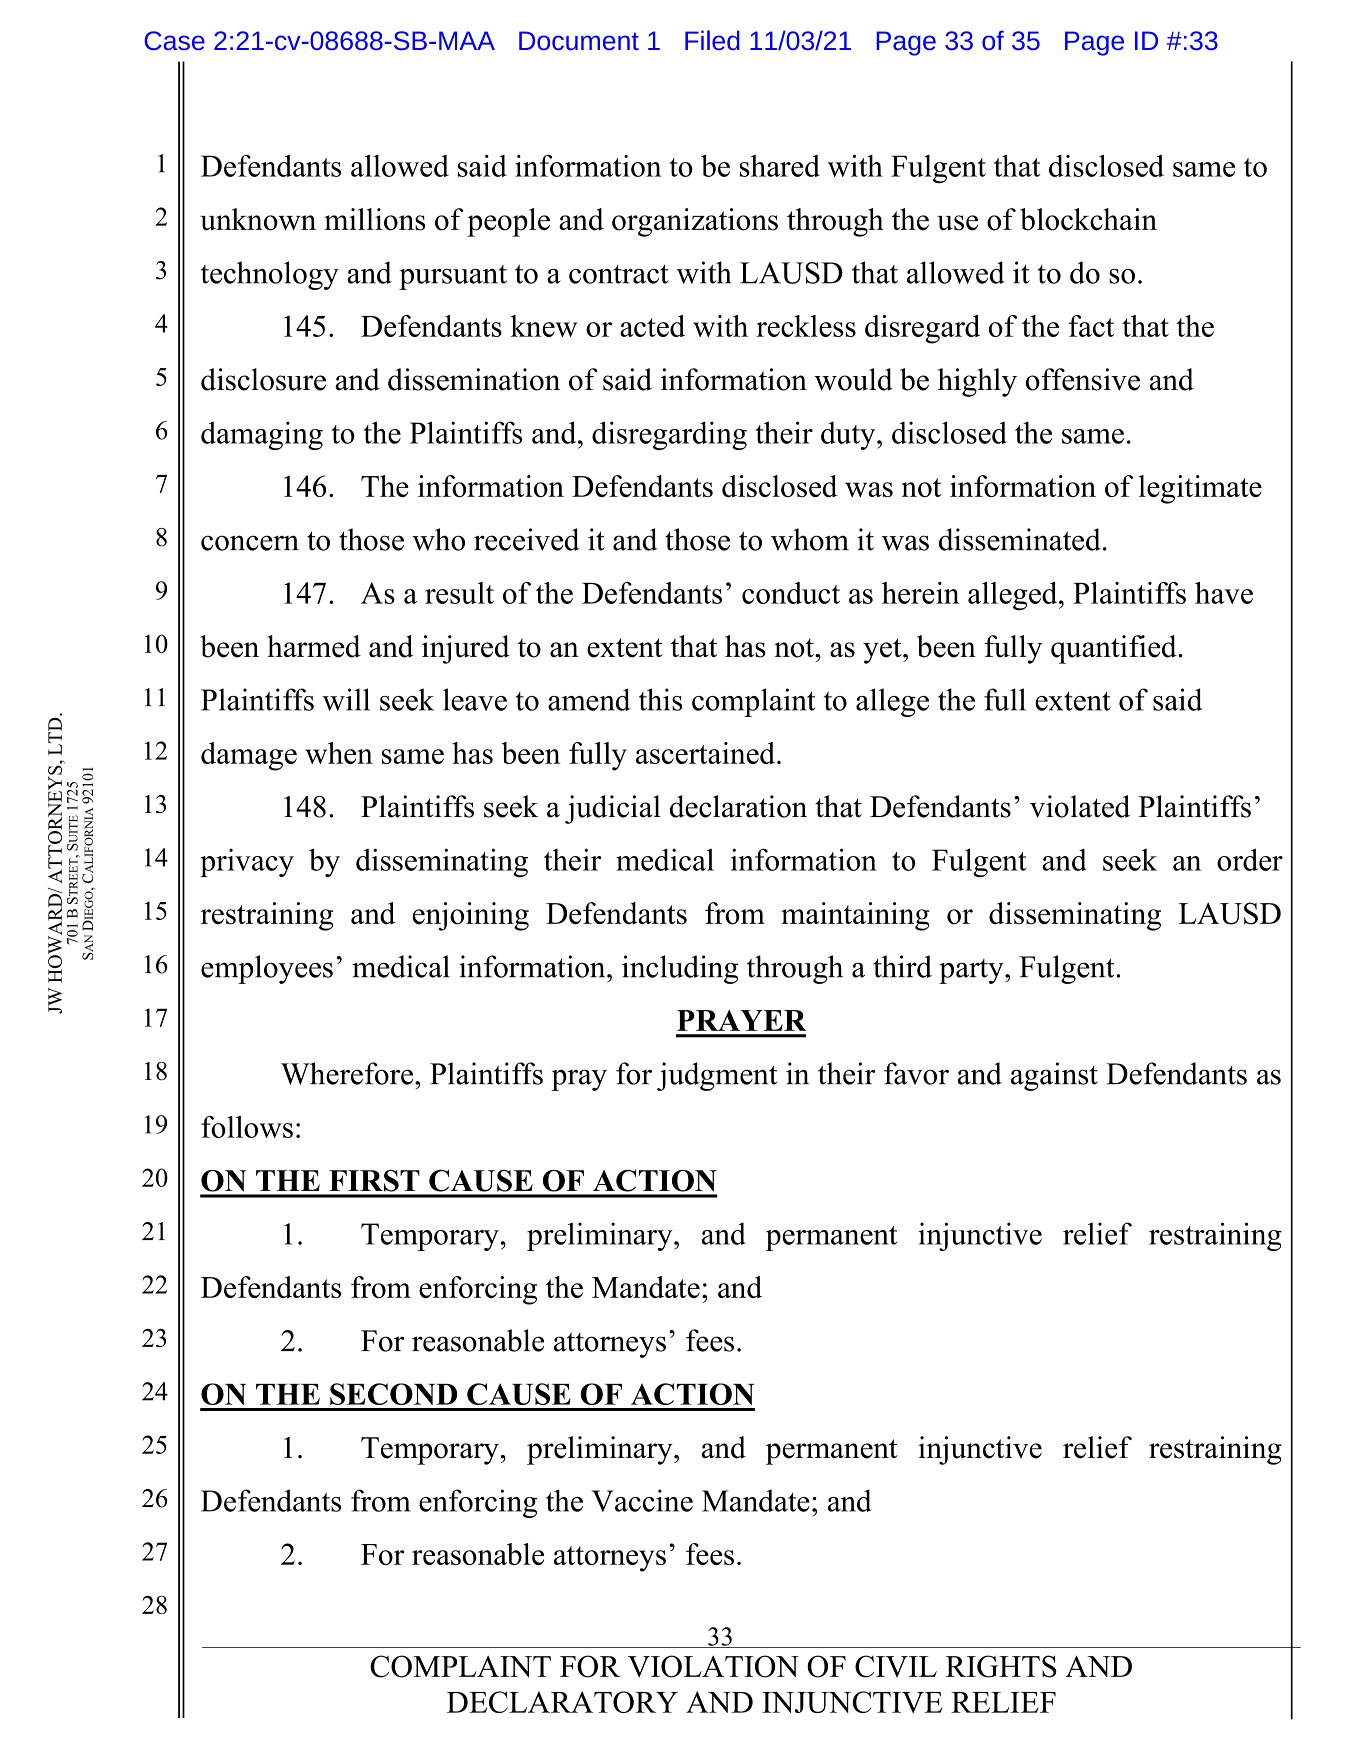 This page has width=1362, height=1762. Describe the element at coordinates (810, 539) in the page. I see `whom` at that location.
